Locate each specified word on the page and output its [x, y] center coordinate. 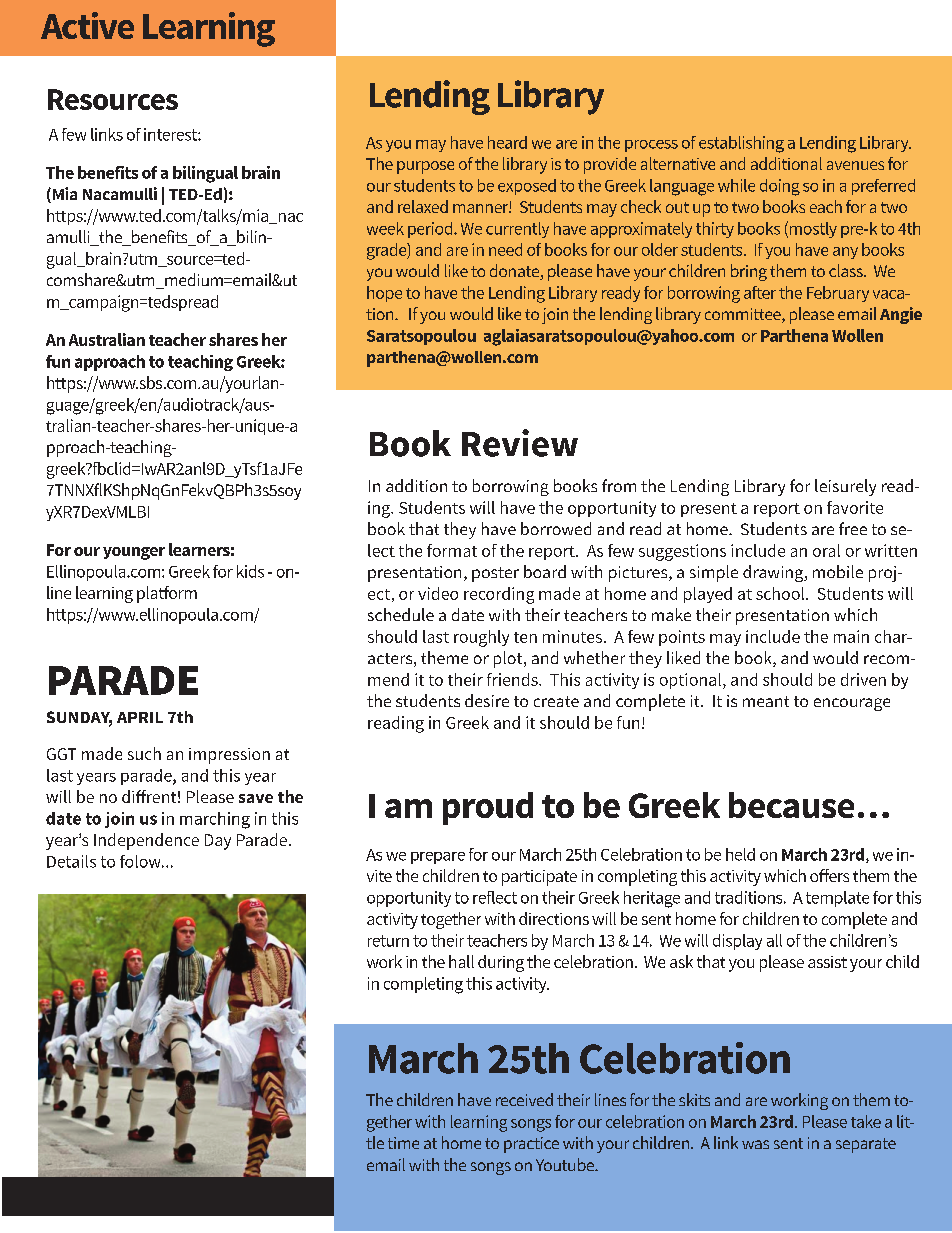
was [755, 1144]
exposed [527, 187]
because [791, 805]
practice [531, 1145]
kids [250, 571]
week [385, 228]
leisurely [845, 487]
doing [780, 187]
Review [520, 443]
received [524, 1099]
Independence [146, 841]
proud [488, 808]
